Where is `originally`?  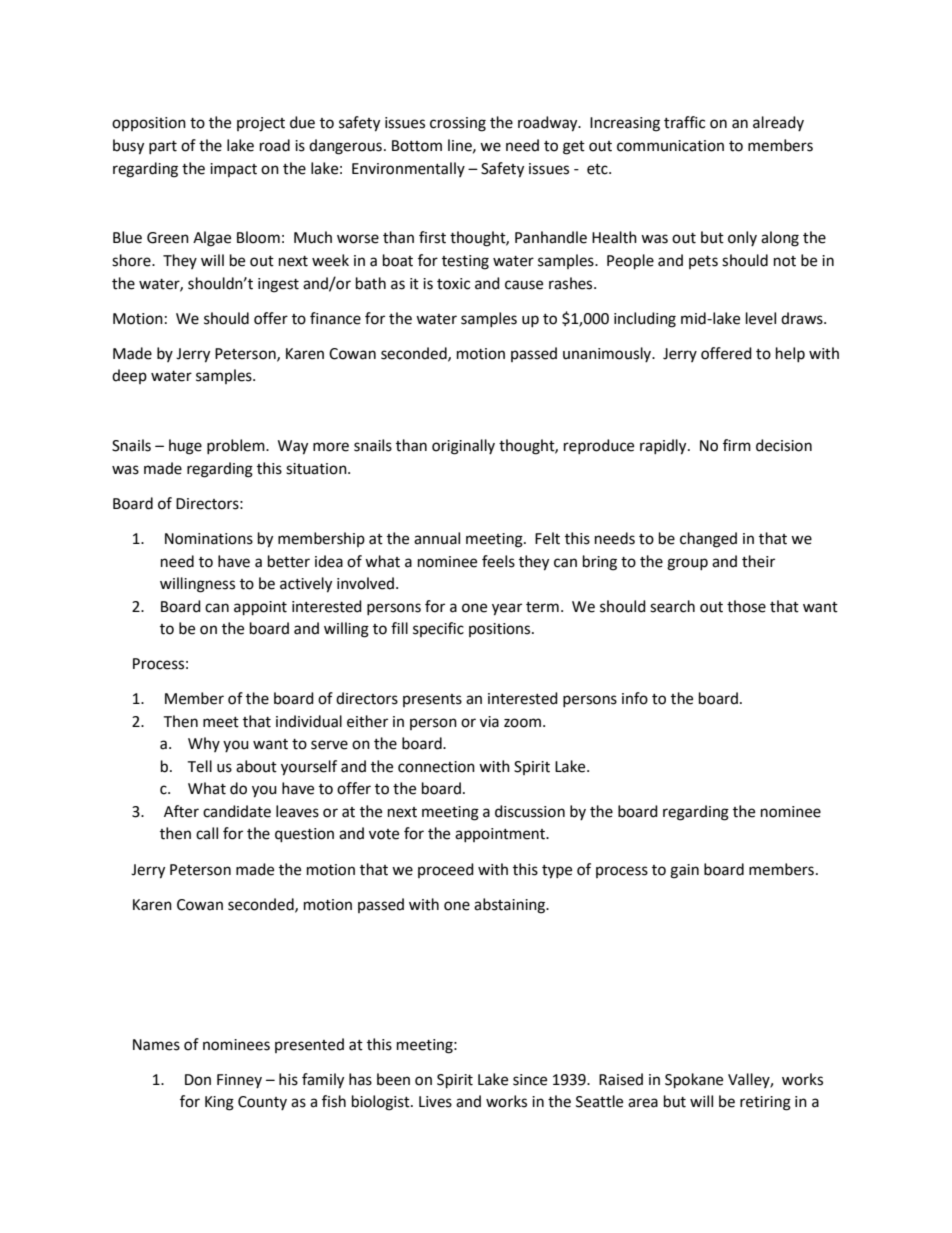
originally is located at coordinates (463, 447).
